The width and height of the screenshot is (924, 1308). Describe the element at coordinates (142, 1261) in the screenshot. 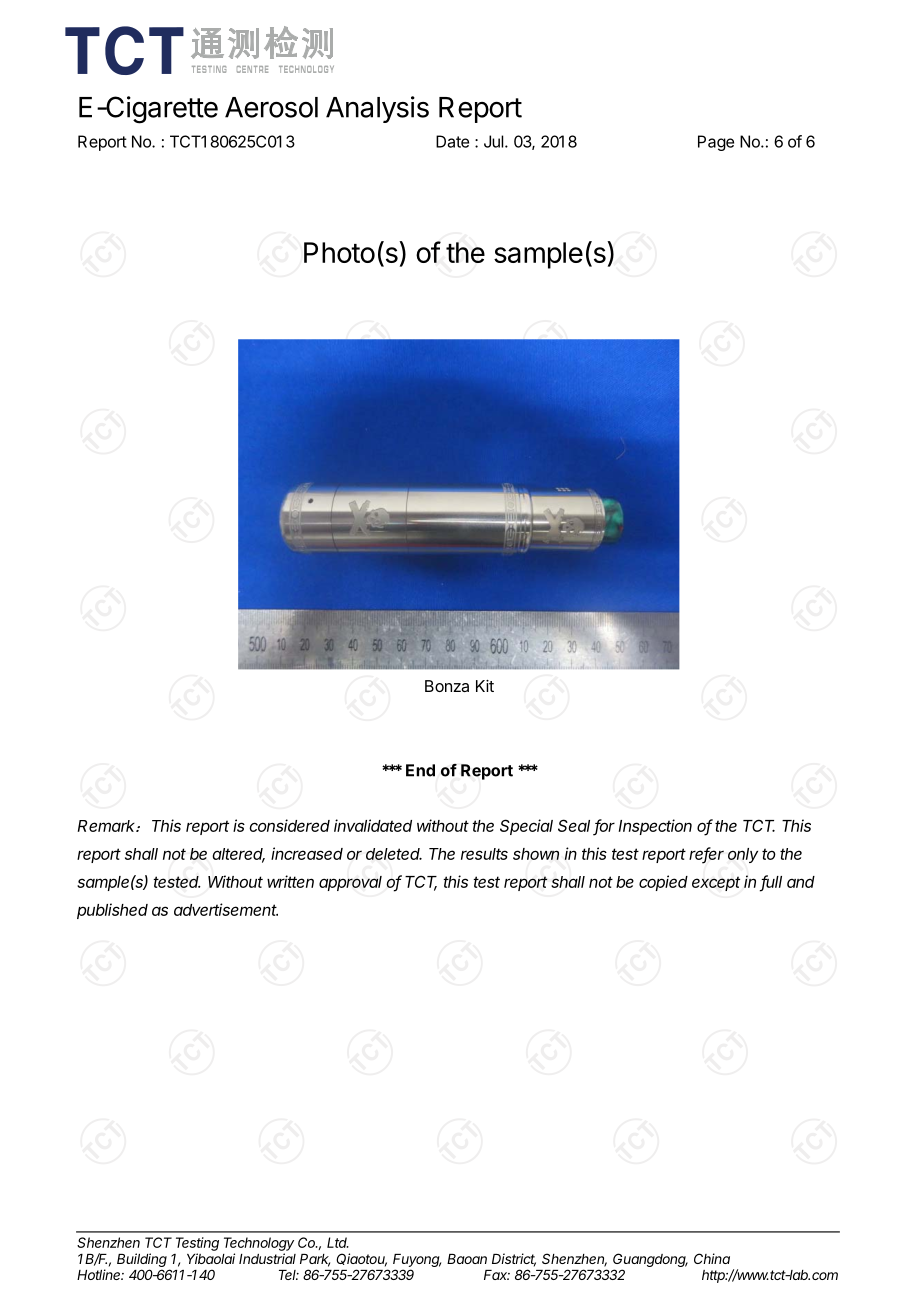

I see `Building` at that location.
